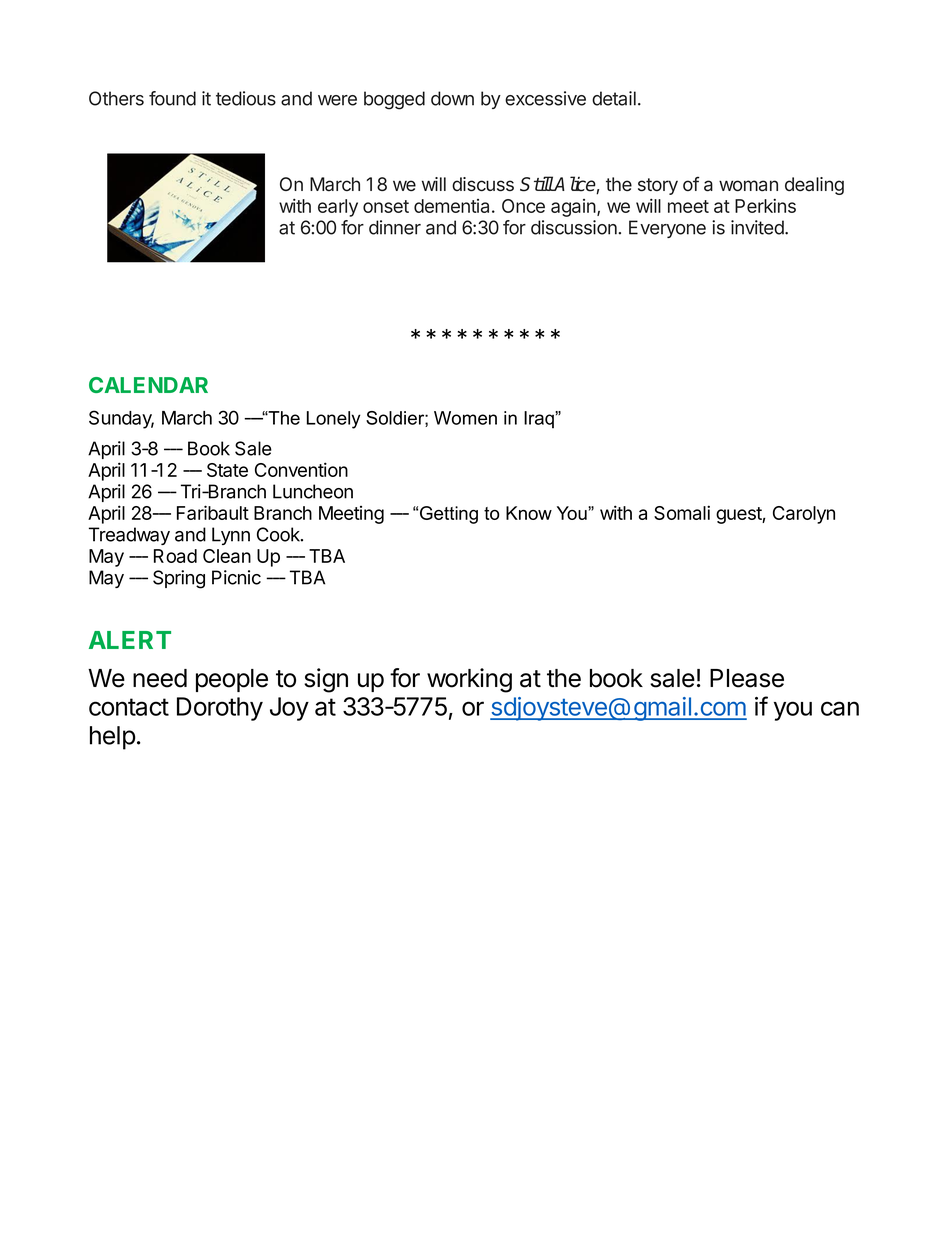  I want to click on Dorothy, so click(220, 709).
